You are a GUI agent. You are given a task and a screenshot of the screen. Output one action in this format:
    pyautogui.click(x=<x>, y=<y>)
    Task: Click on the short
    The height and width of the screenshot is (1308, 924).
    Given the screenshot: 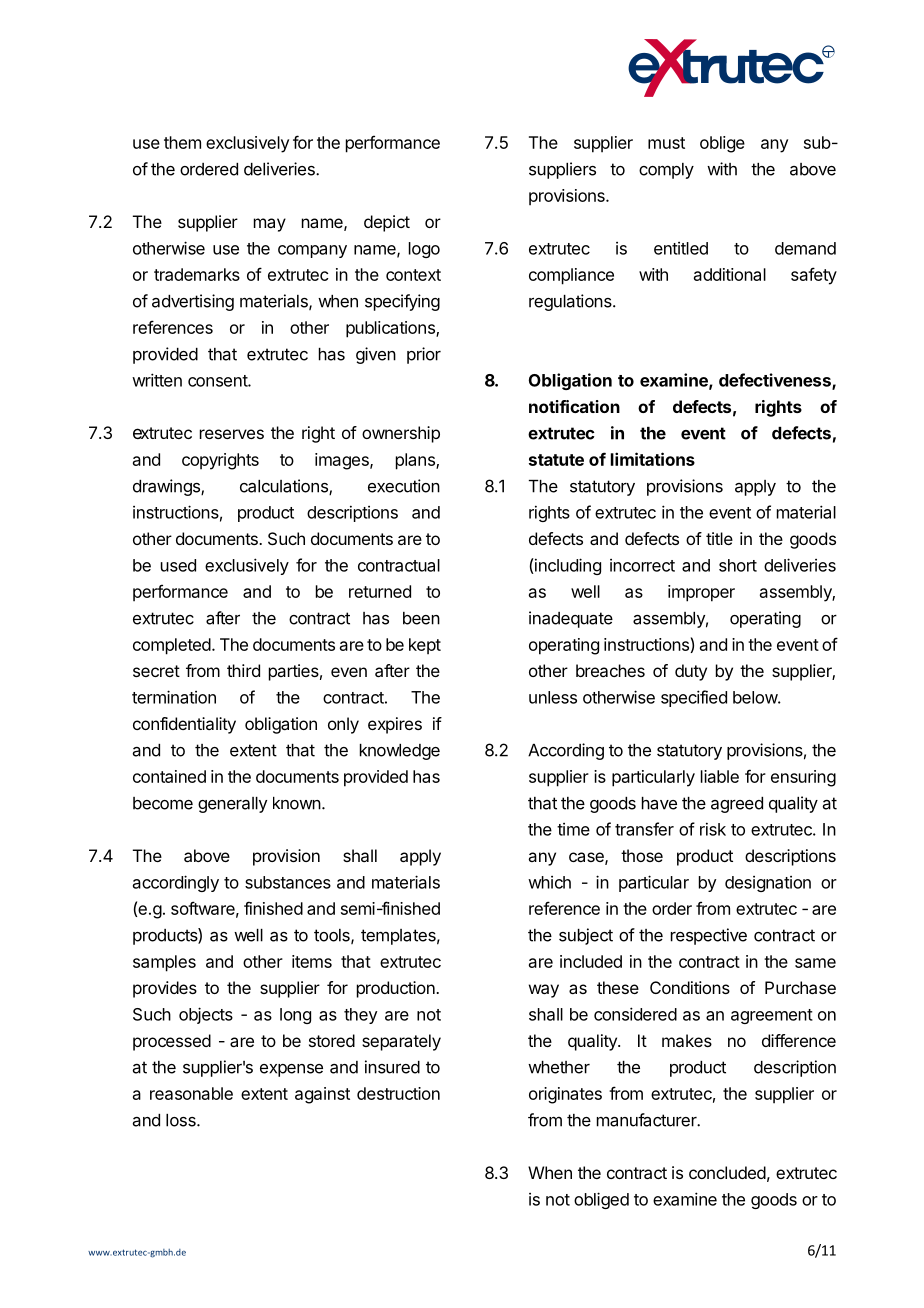 What is the action you would take?
    pyautogui.click(x=738, y=565)
